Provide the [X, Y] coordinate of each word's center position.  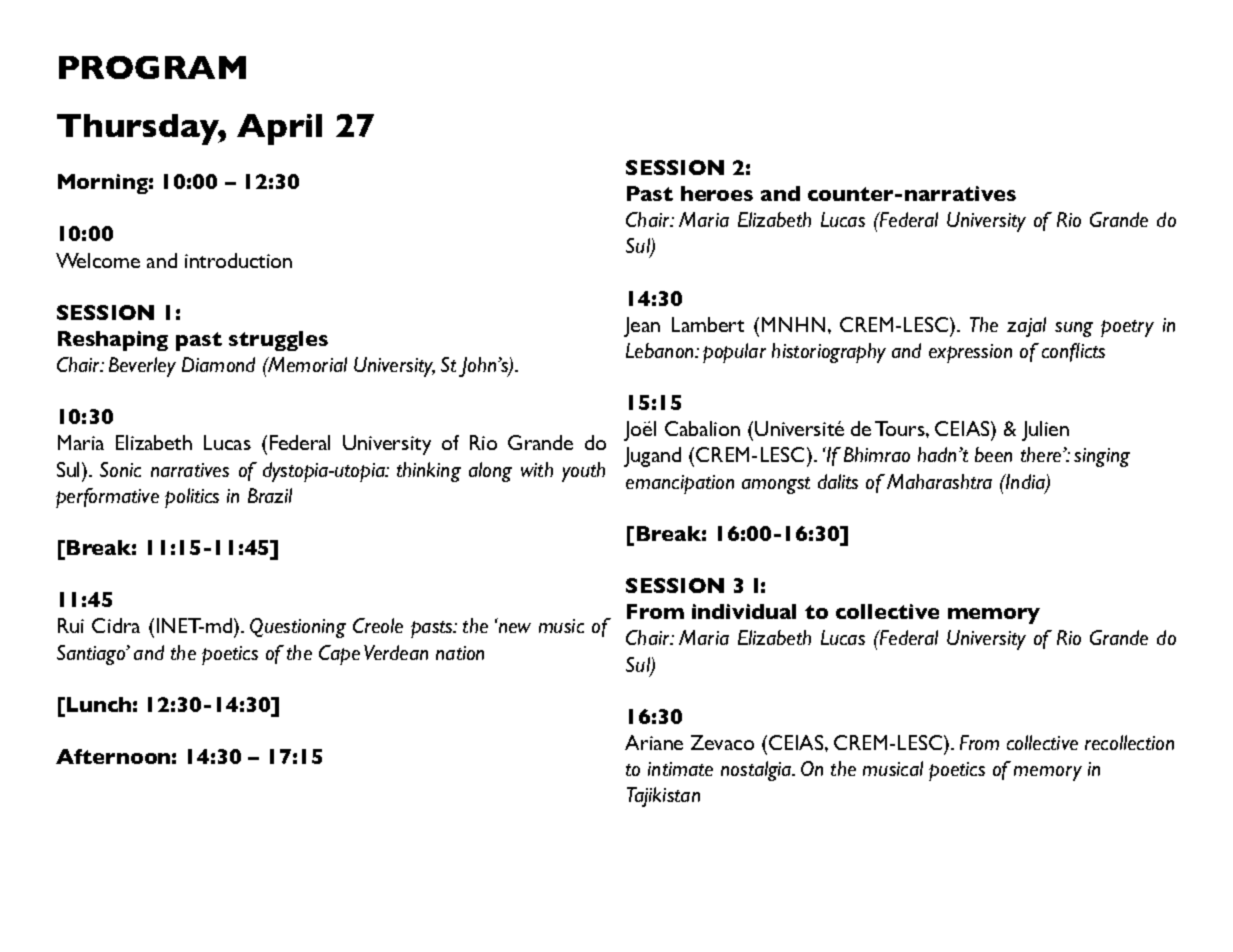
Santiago [92, 655]
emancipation [680, 484]
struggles [278, 341]
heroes [717, 193]
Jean [642, 327]
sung [1074, 329]
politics [192, 498]
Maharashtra [939, 481]
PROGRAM [152, 67]
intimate [680, 769]
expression [970, 353]
